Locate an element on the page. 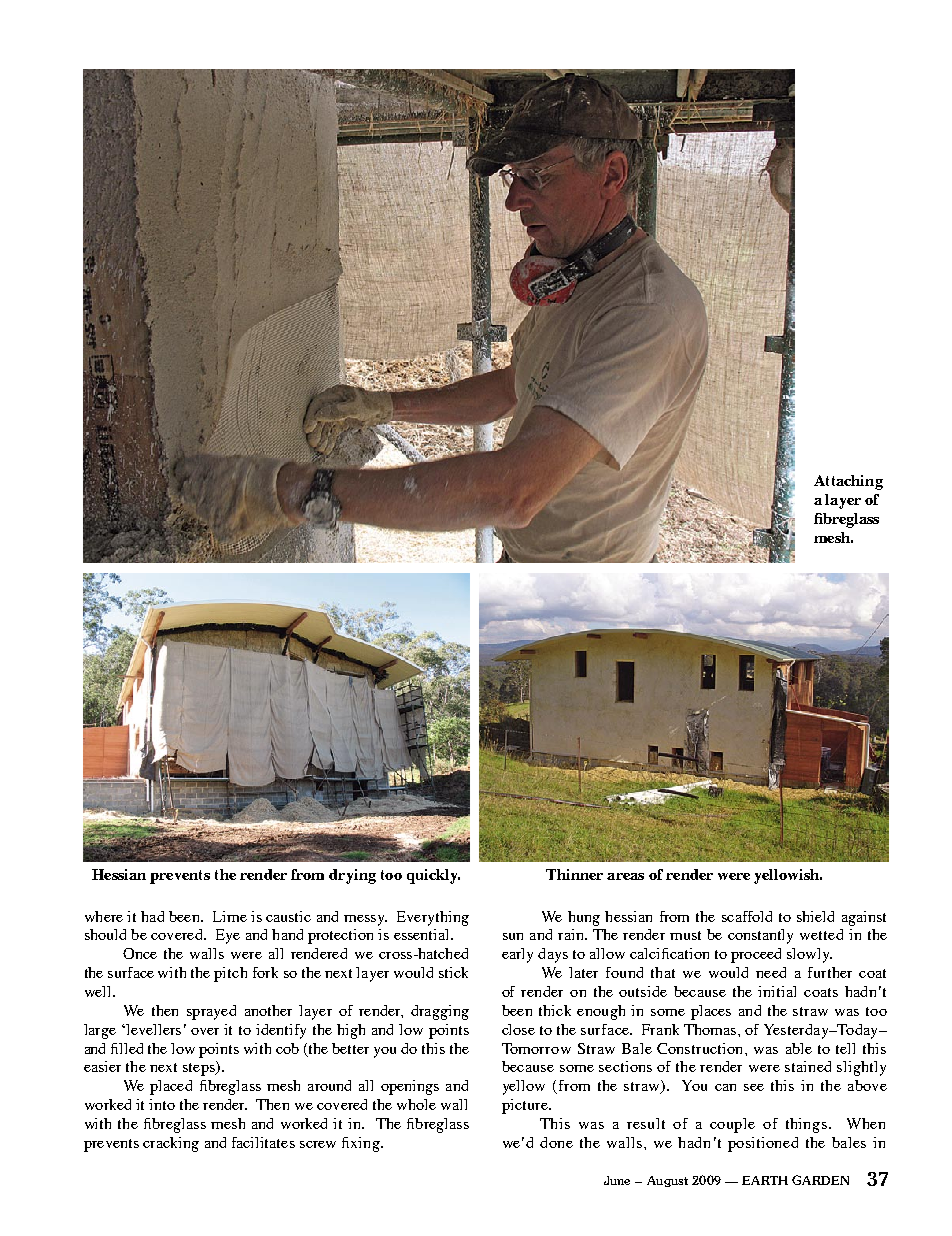  cracking is located at coordinates (171, 1144).
